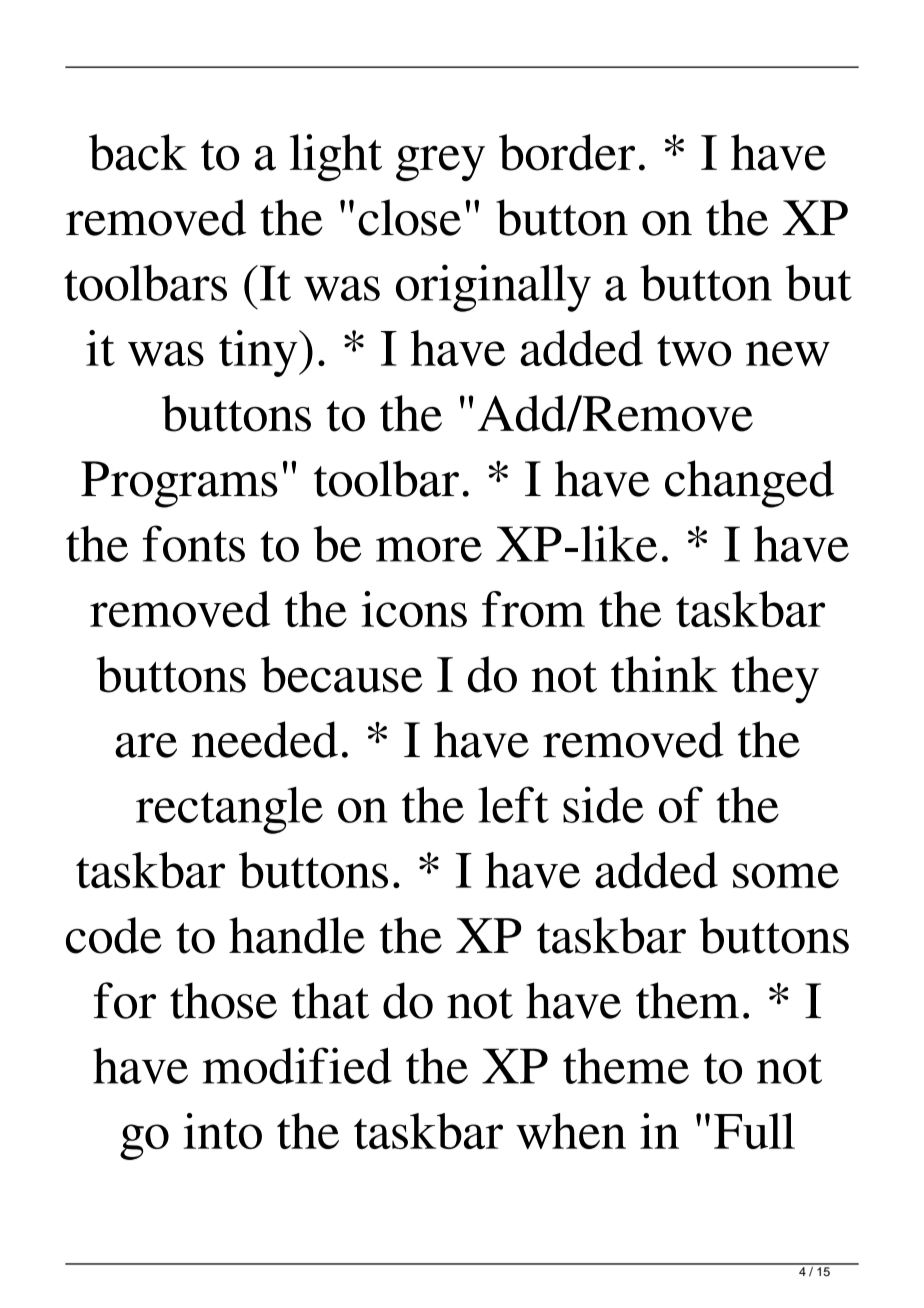 This screenshot has width=924, height=1308. What do you see at coordinates (138, 152) in the screenshot?
I see `back` at bounding box center [138, 152].
